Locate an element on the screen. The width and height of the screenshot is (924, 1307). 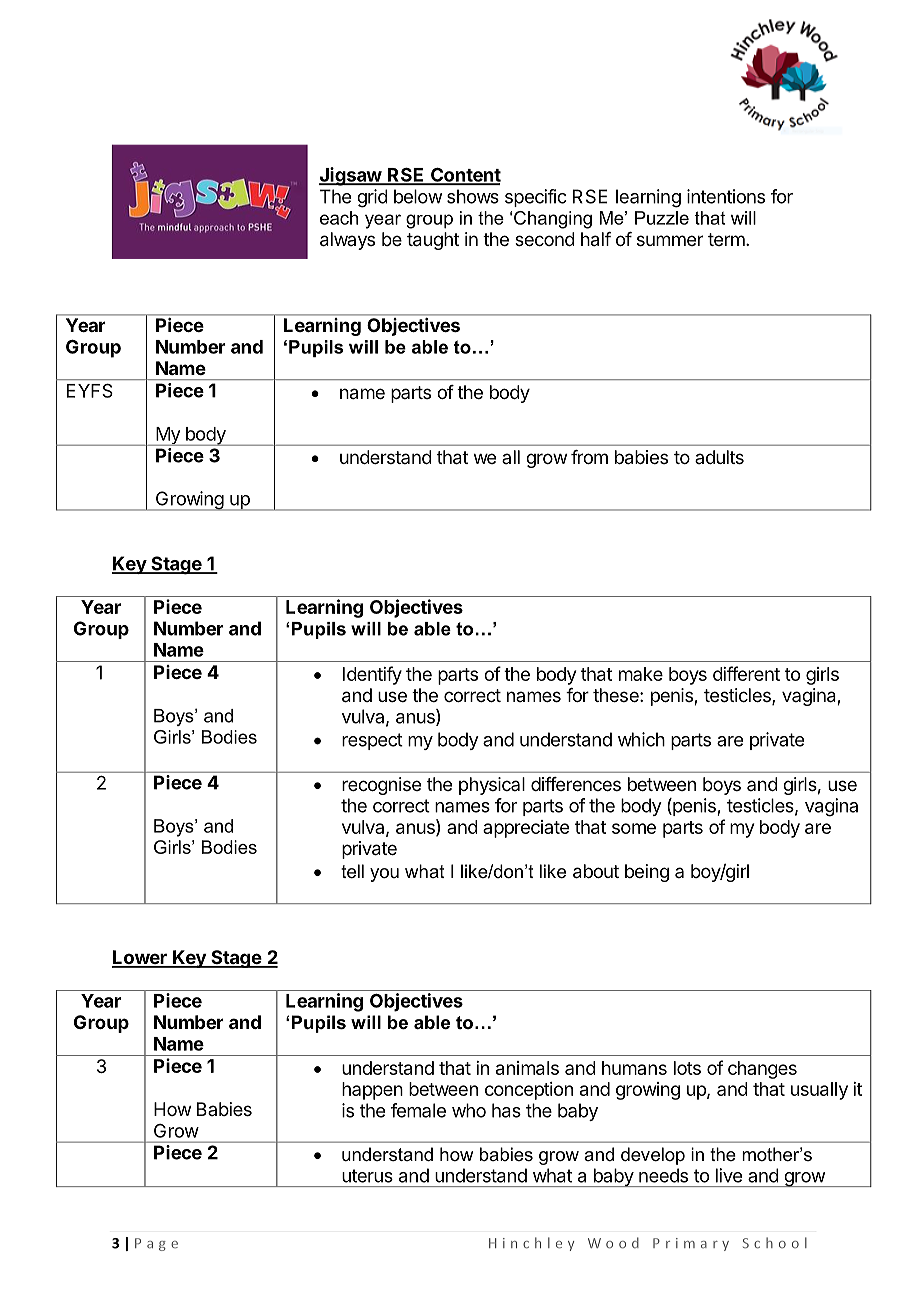
from is located at coordinates (589, 457).
